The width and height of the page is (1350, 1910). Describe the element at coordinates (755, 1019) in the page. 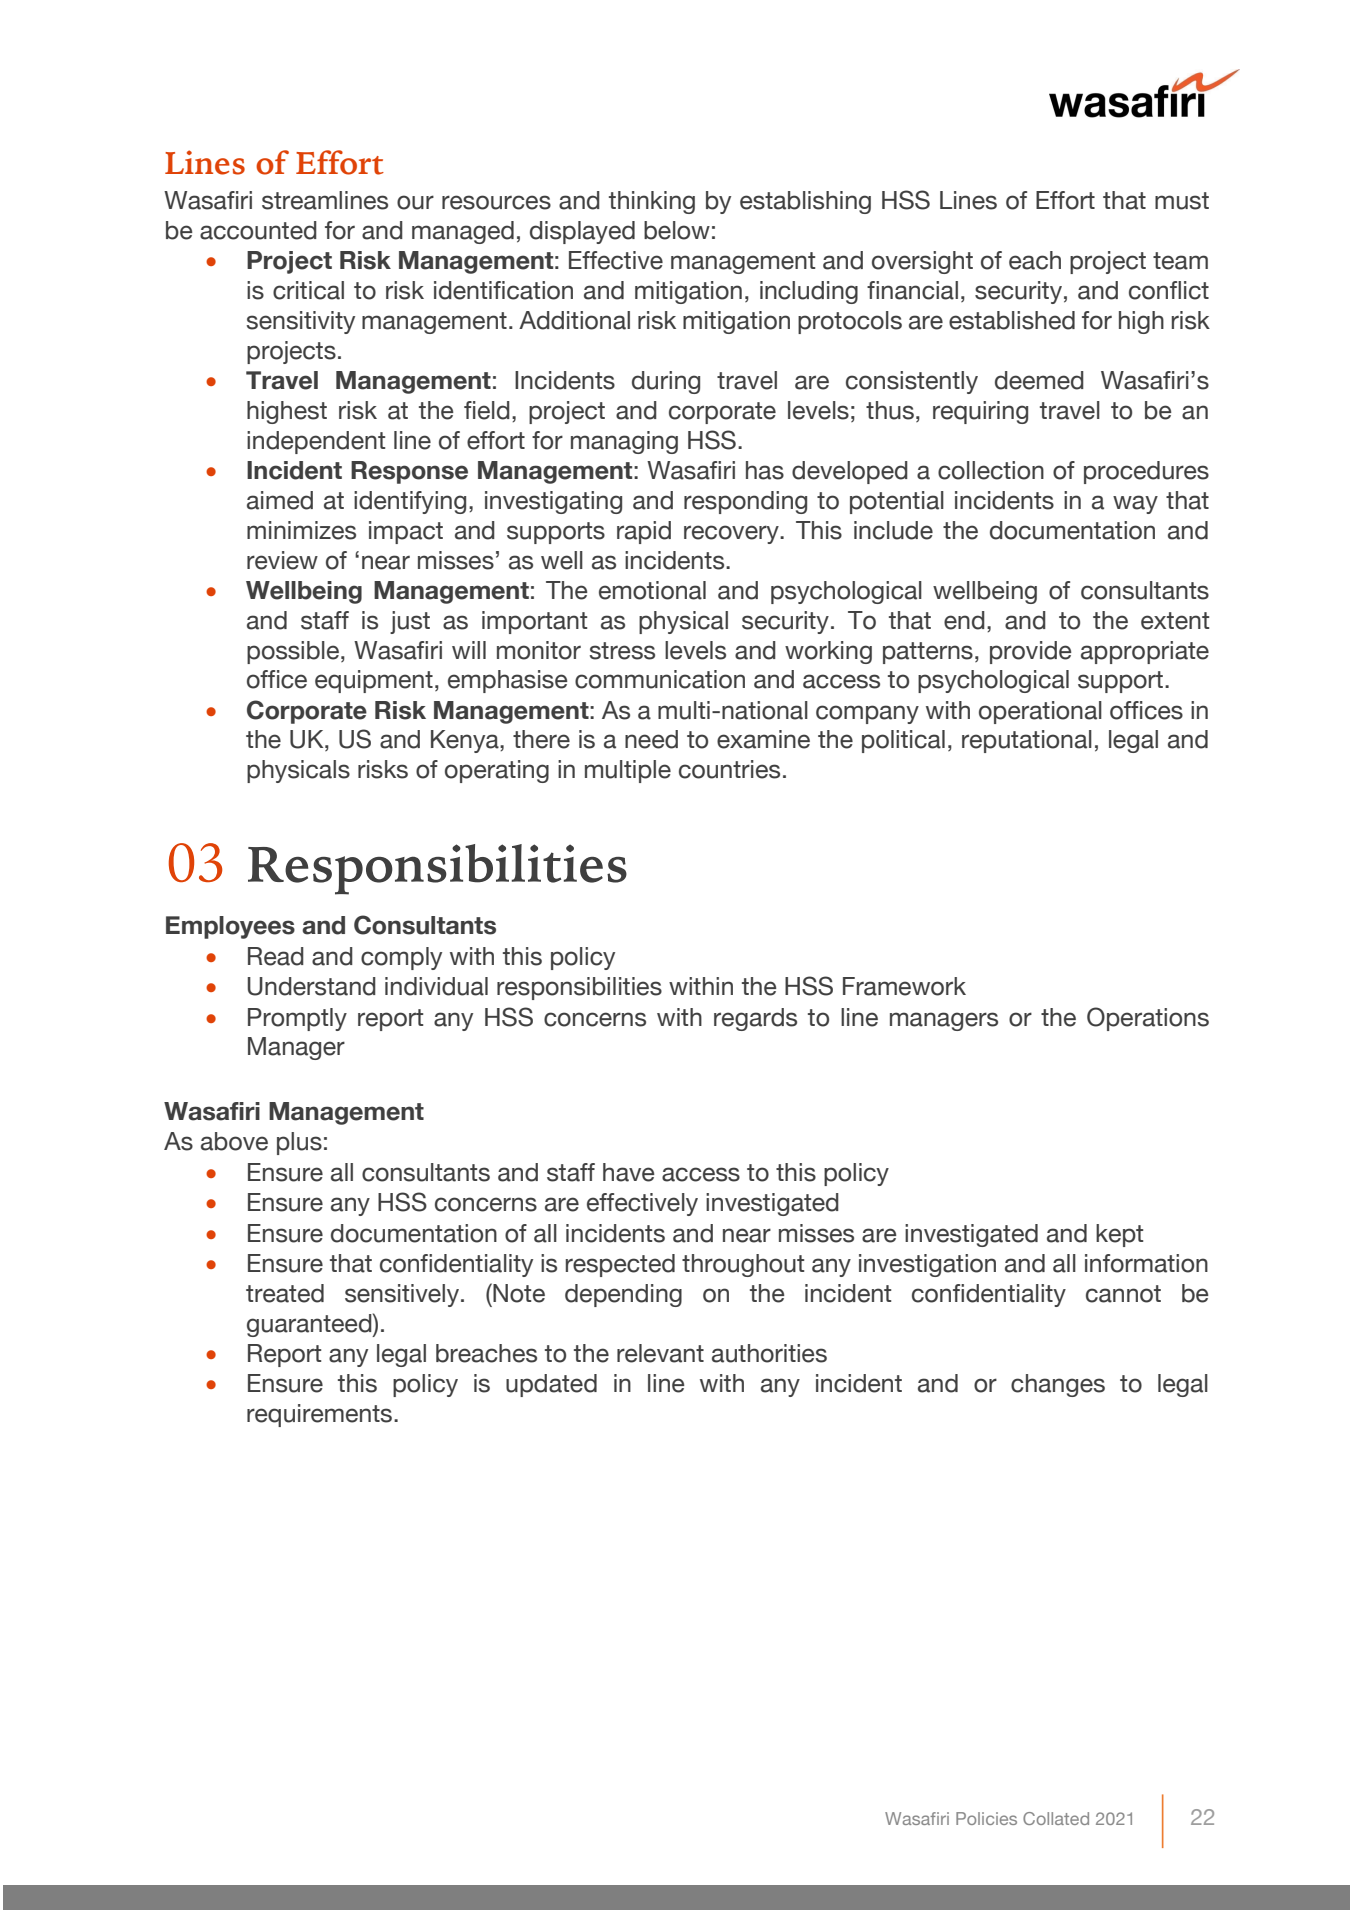

I see `regards` at that location.
